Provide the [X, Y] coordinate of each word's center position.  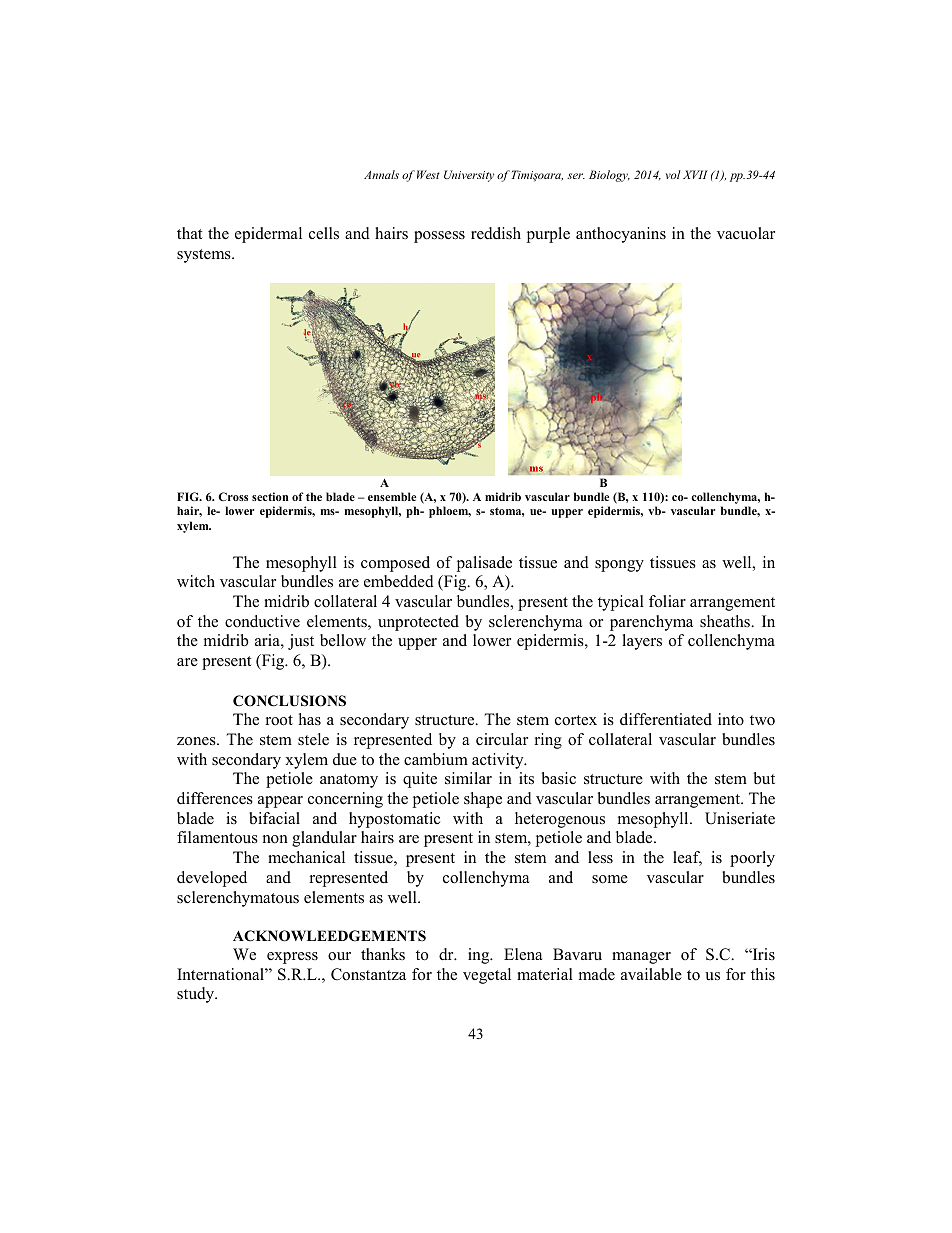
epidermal [268, 235]
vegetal [487, 976]
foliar [667, 601]
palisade [484, 564]
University [469, 176]
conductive [262, 621]
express [292, 958]
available [651, 974]
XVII [695, 174]
